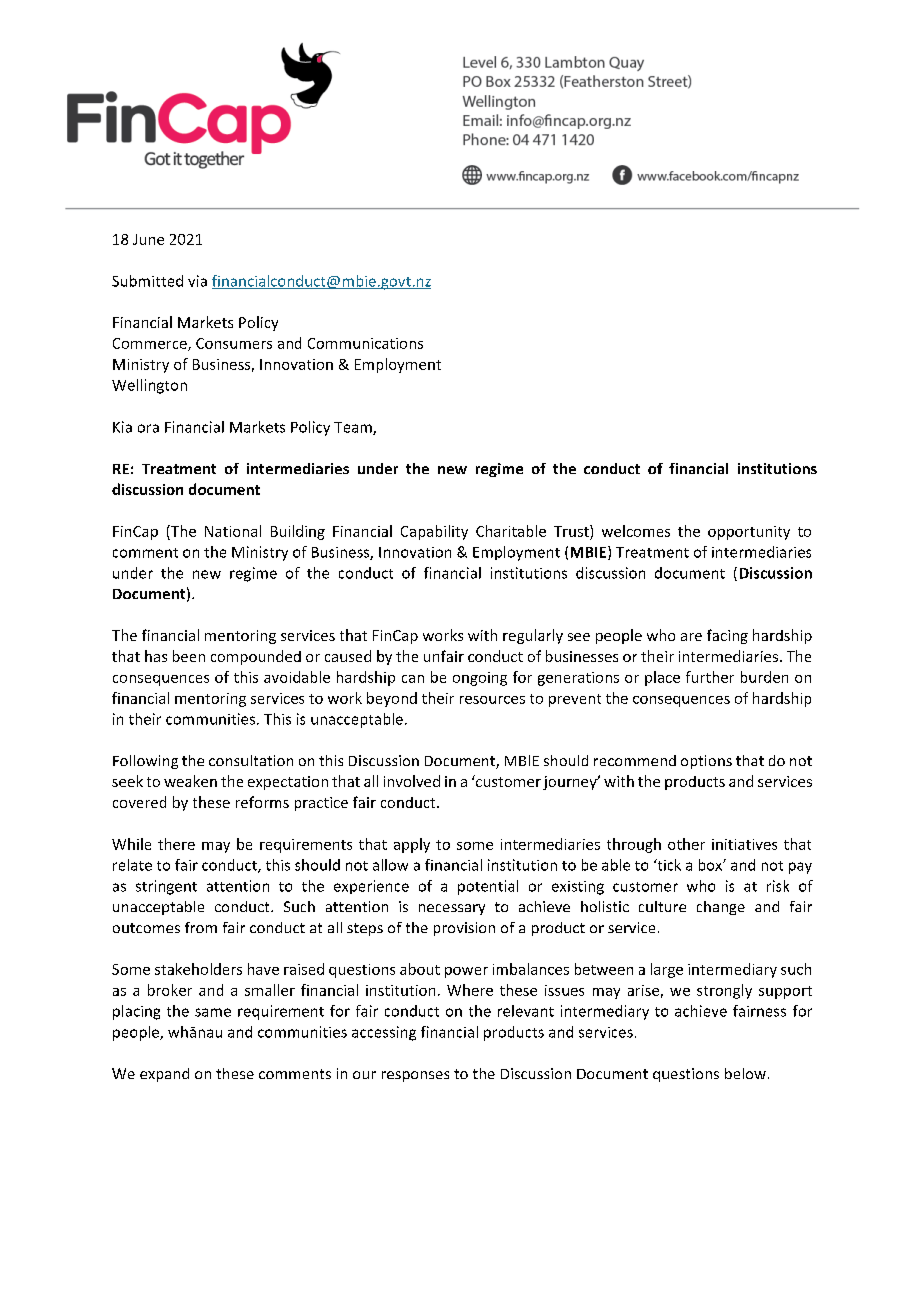 The width and height of the document is (924, 1308). Describe the element at coordinates (164, 1075) in the document. I see `expand` at that location.
